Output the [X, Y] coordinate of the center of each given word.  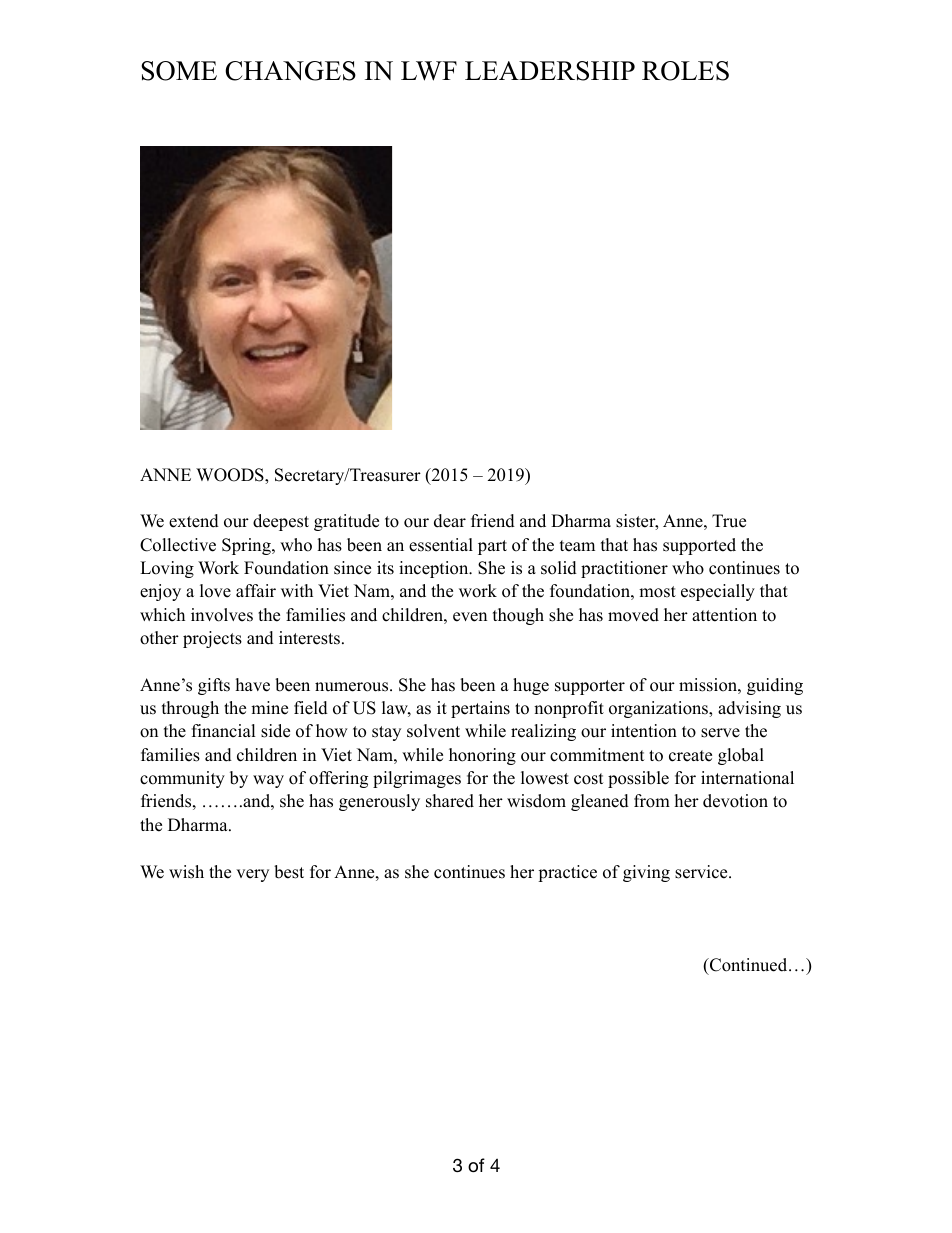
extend [194, 521]
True [729, 521]
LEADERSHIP [550, 71]
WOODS [231, 476]
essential [441, 545]
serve [720, 733]
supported [699, 546]
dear [450, 521]
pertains [480, 709]
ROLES [685, 71]
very [252, 875]
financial [224, 731]
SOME [179, 71]
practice [567, 873]
